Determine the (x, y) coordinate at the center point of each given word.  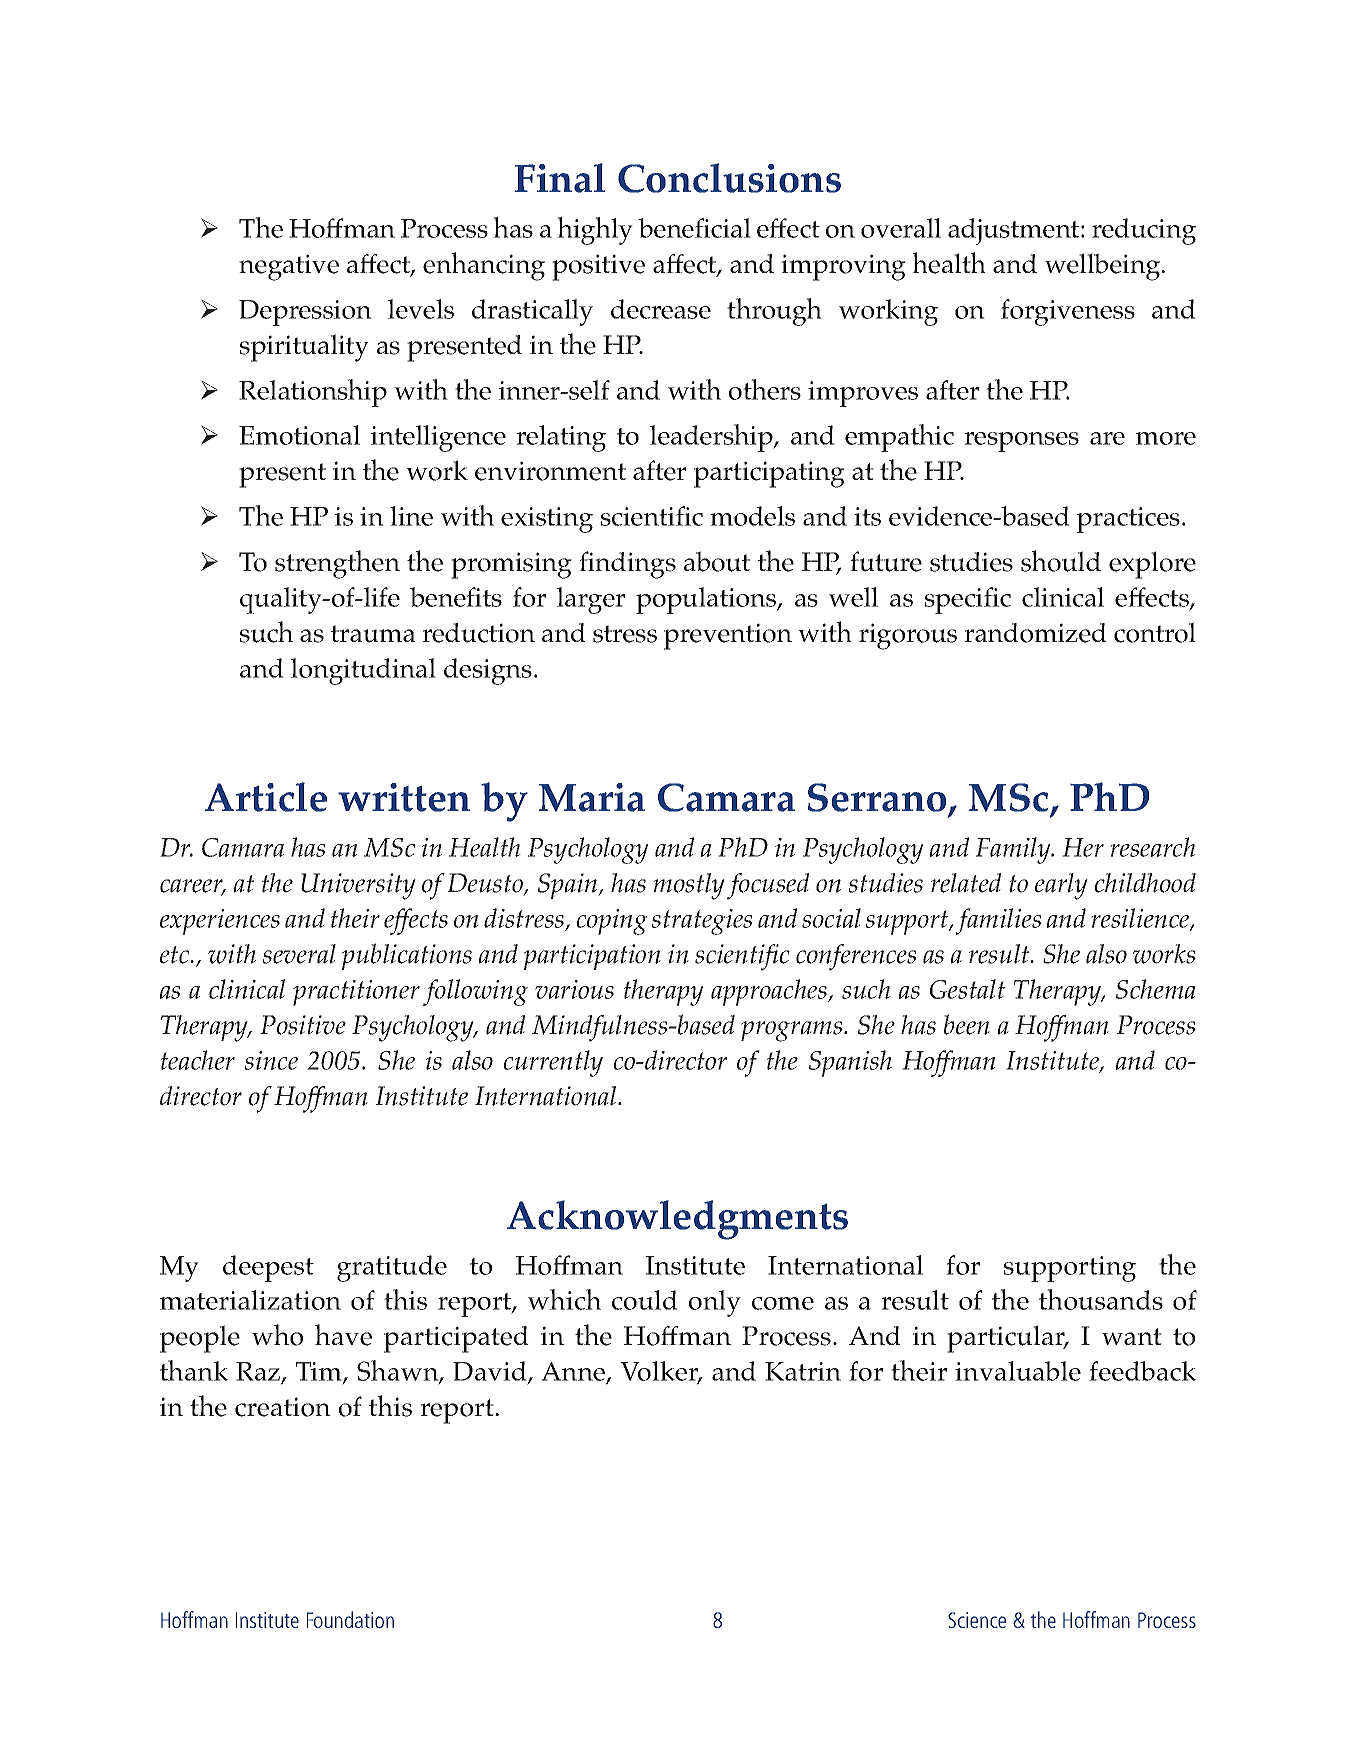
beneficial (694, 228)
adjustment (1015, 231)
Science (977, 1620)
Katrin (803, 1371)
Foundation (350, 1619)
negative (289, 267)
